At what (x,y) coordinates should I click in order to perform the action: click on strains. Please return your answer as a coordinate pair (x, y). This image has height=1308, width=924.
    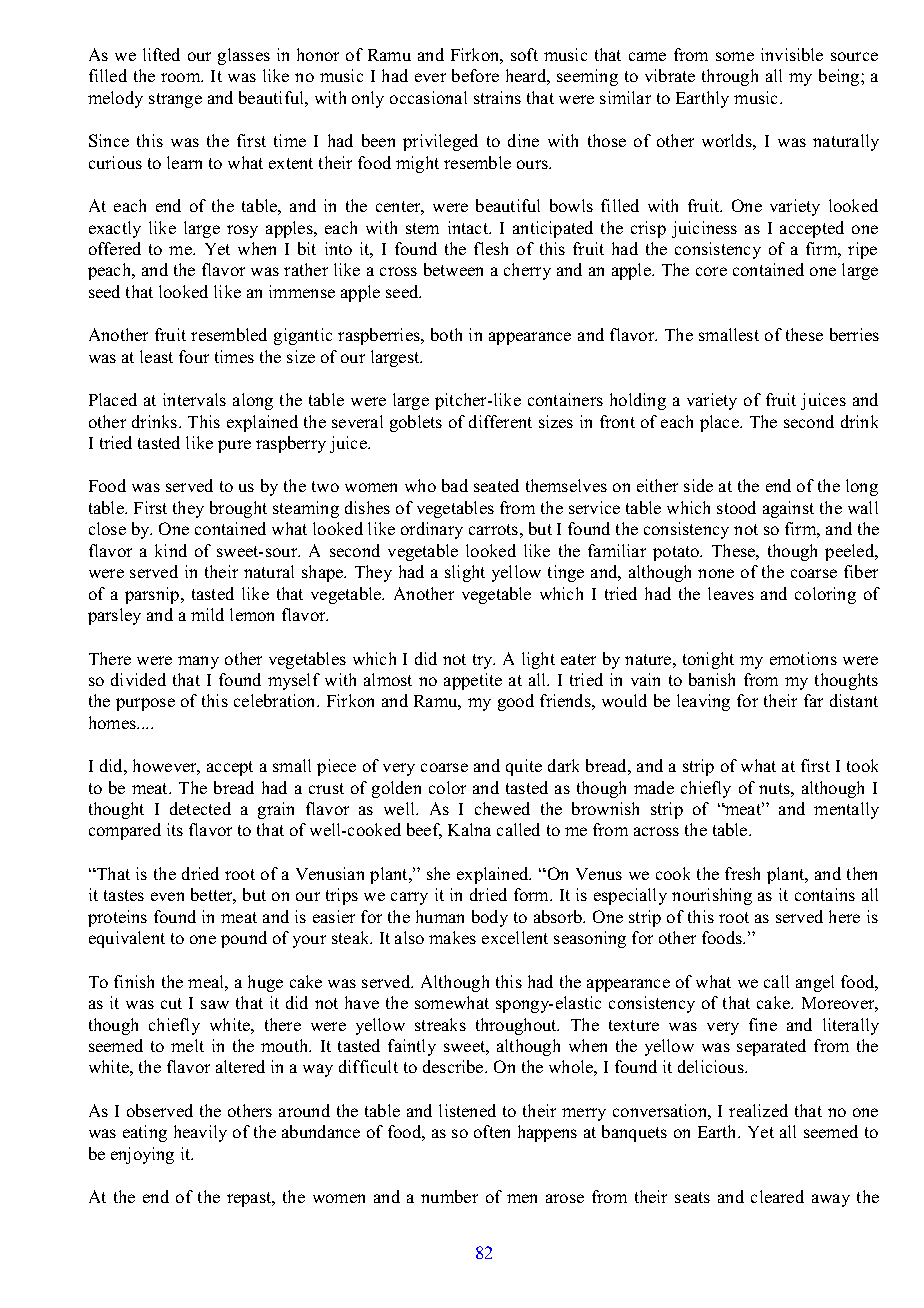
    Looking at the image, I should click on (497, 97).
